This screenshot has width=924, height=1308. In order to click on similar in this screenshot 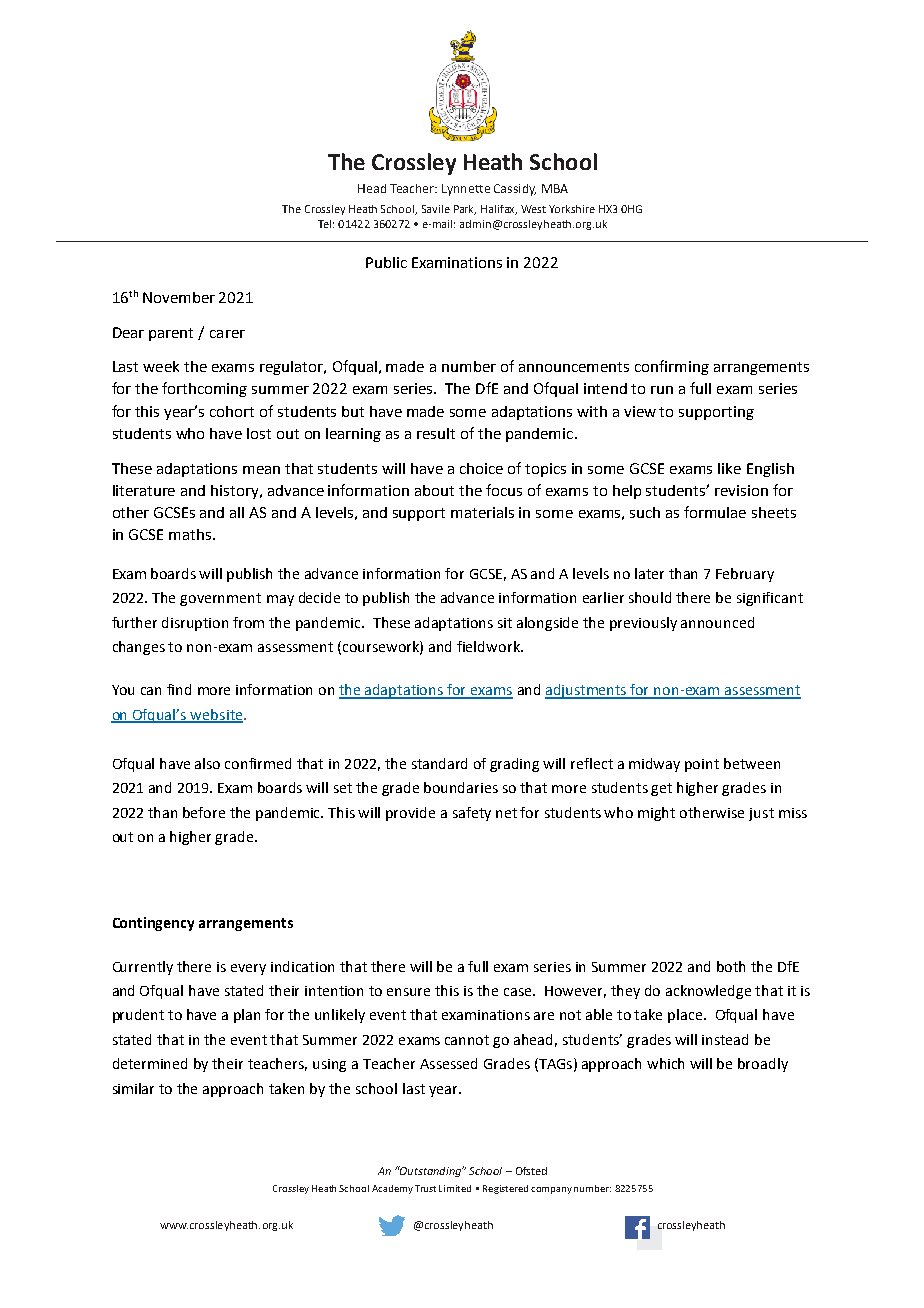, I will do `click(133, 1088)`.
